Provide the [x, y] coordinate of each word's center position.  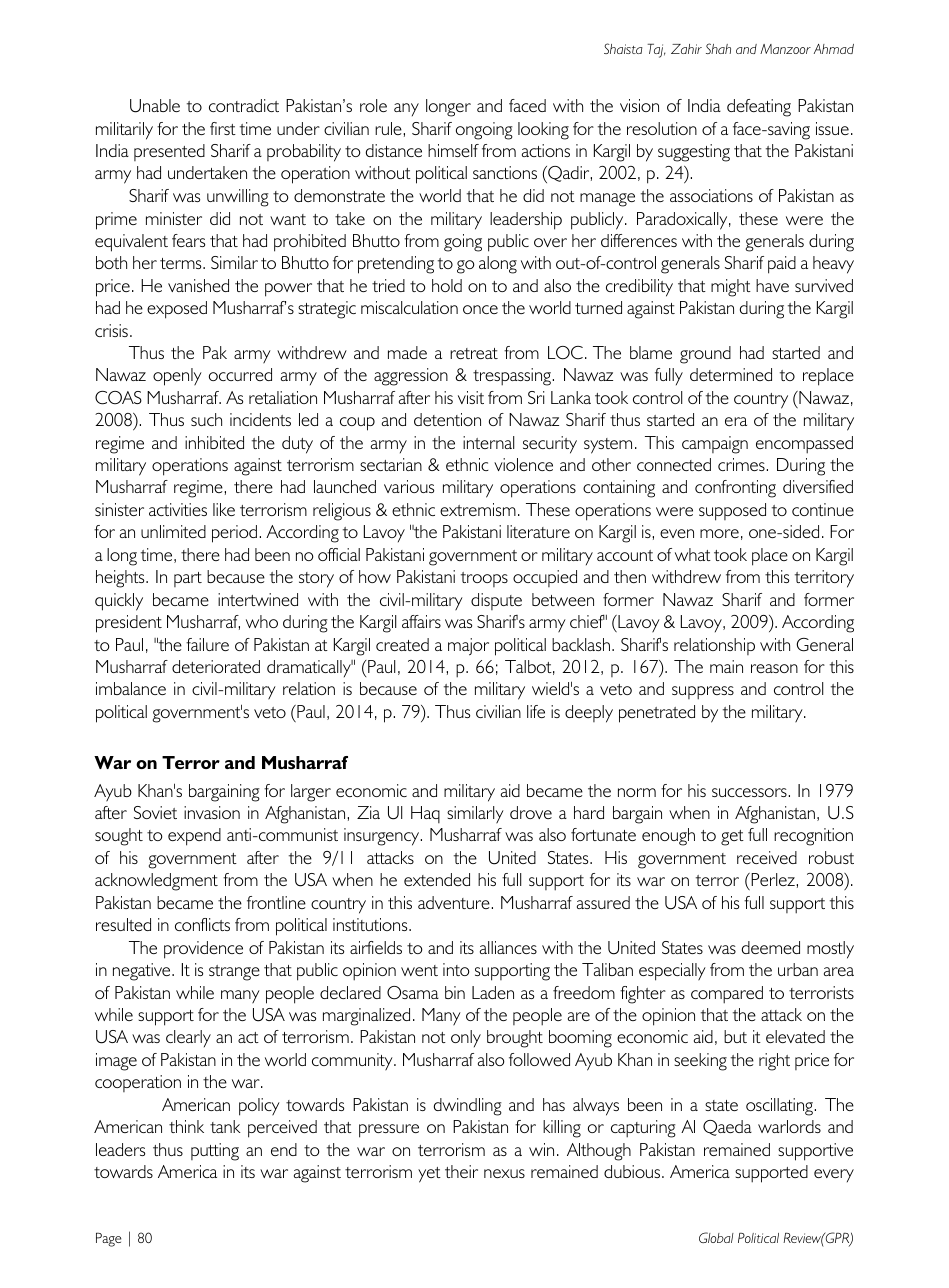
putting [215, 1152]
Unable [155, 106]
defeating [759, 108]
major [468, 647]
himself [453, 150]
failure [207, 644]
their [461, 1171]
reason [774, 668]
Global [716, 1237]
